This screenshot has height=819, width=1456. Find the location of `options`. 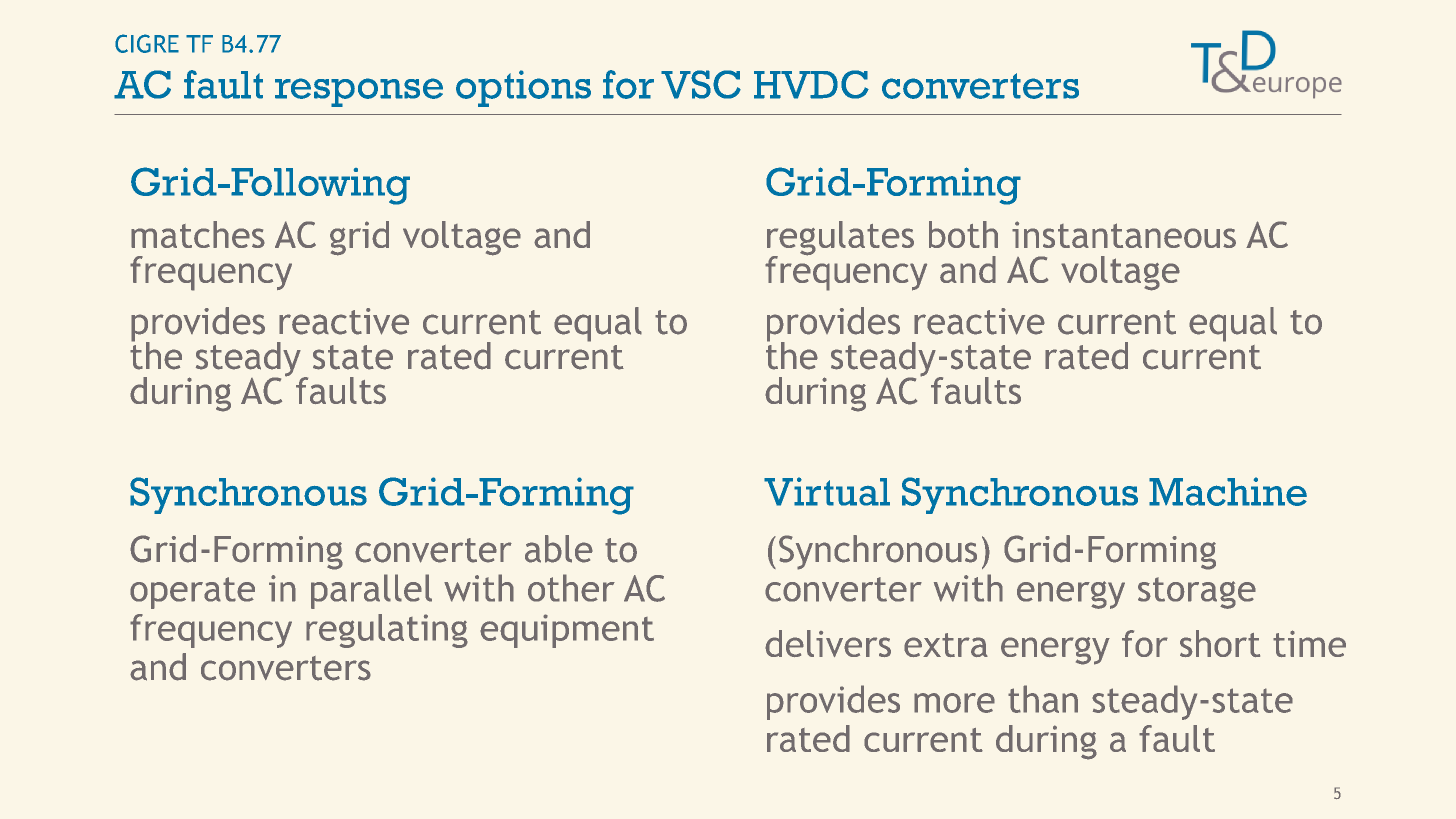

options is located at coordinates (523, 88).
